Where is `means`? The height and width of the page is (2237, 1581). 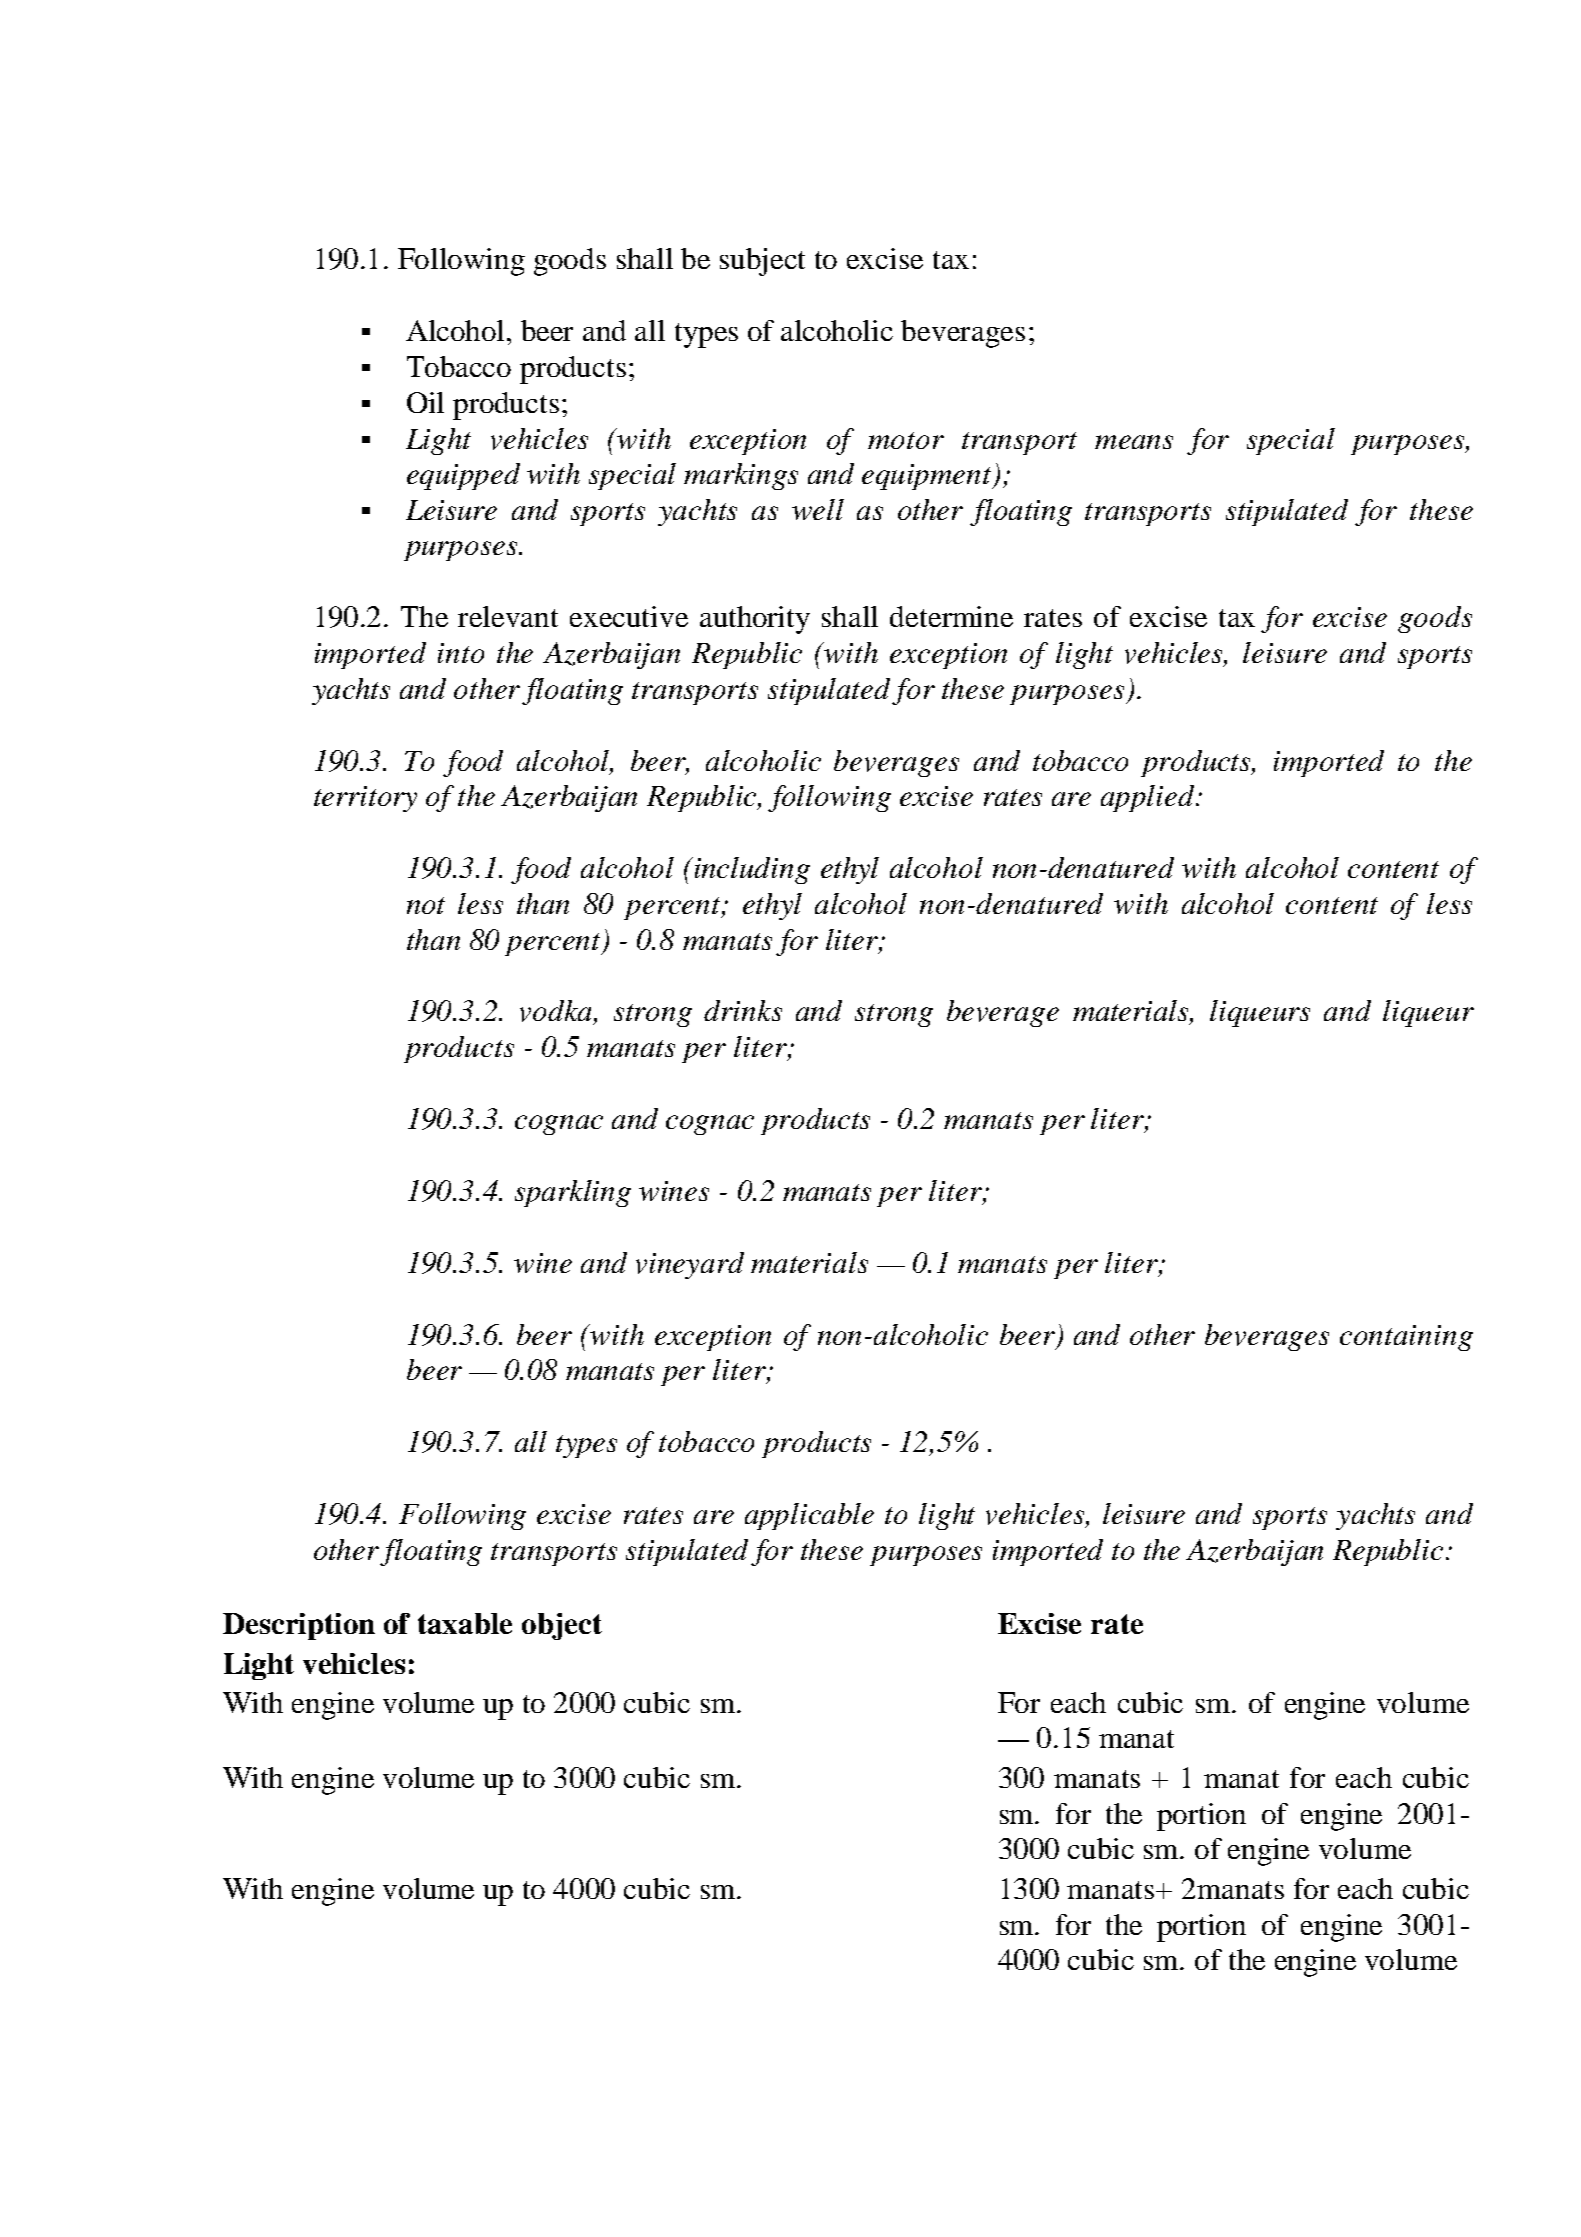 means is located at coordinates (1134, 442).
